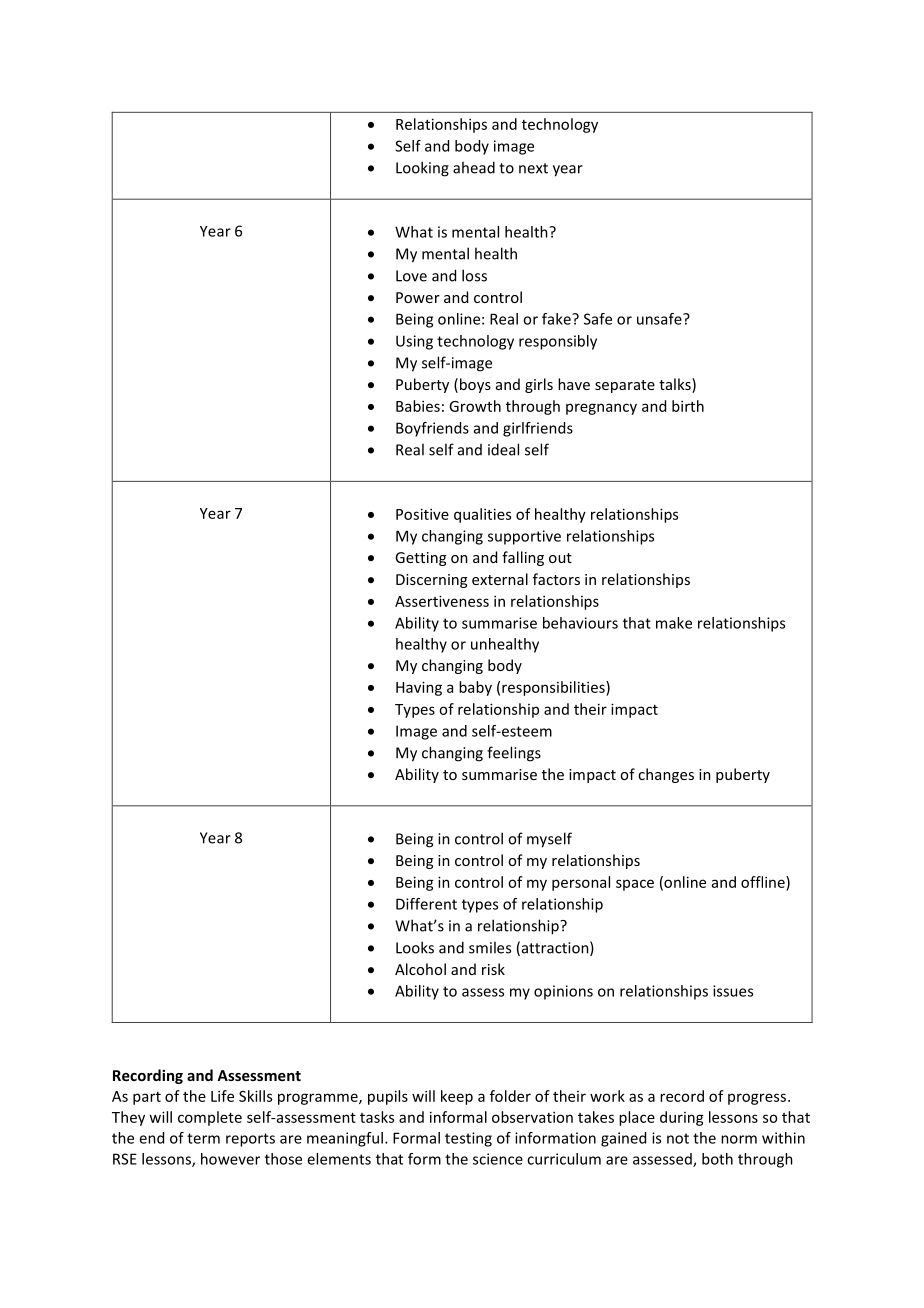 The image size is (924, 1308). I want to click on Boyfriends, so click(432, 429).
